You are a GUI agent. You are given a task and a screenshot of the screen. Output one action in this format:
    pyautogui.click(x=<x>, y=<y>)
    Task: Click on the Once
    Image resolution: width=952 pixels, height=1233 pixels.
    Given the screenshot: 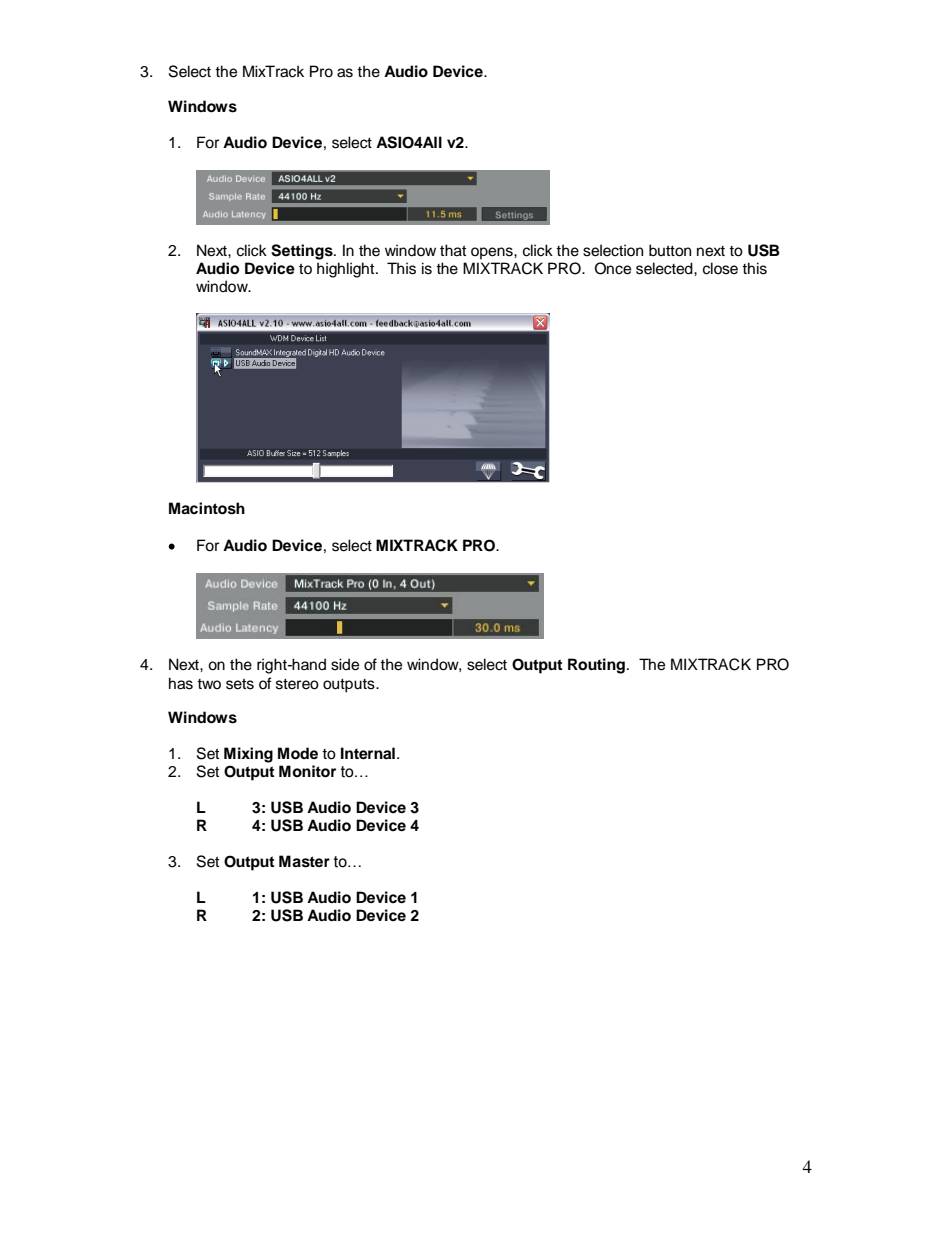 What is the action you would take?
    pyautogui.click(x=613, y=268)
